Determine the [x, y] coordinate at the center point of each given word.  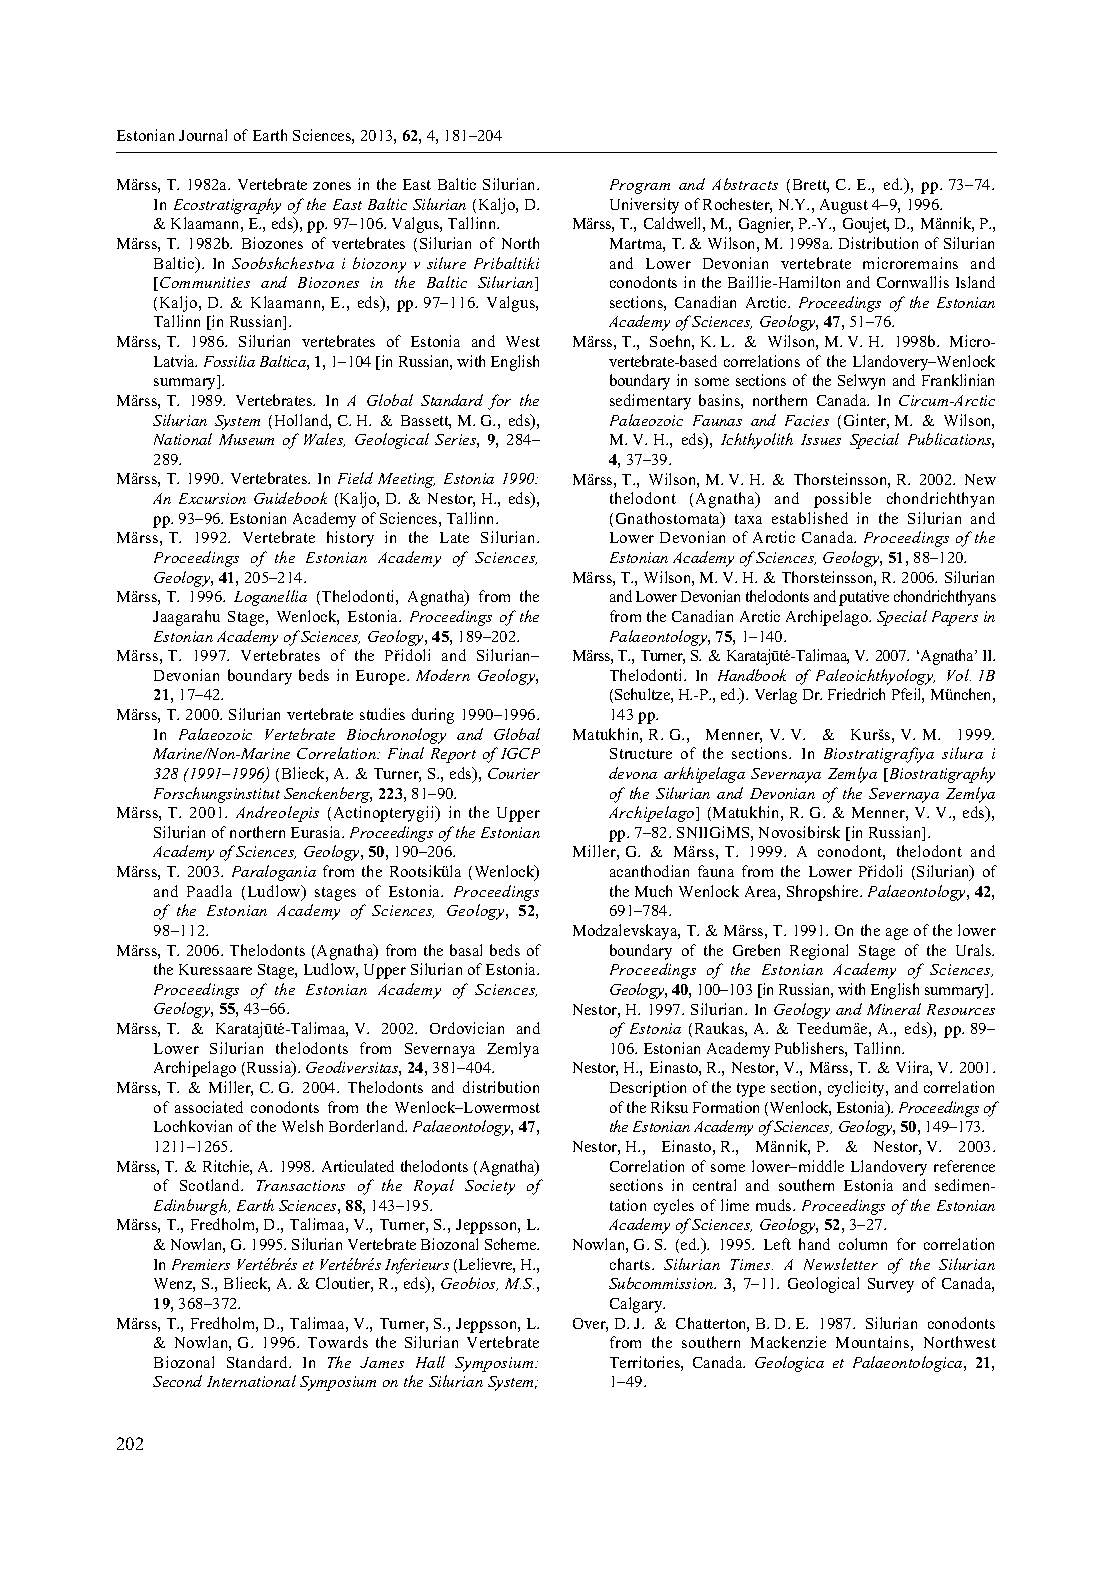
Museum [246, 439]
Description [648, 1089]
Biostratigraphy [941, 775]
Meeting [406, 480]
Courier [514, 773]
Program [640, 186]
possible [842, 500]
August [844, 206]
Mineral [894, 1009]
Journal [203, 135]
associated [209, 1107]
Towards [338, 1342]
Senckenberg [328, 795]
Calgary [637, 1305]
